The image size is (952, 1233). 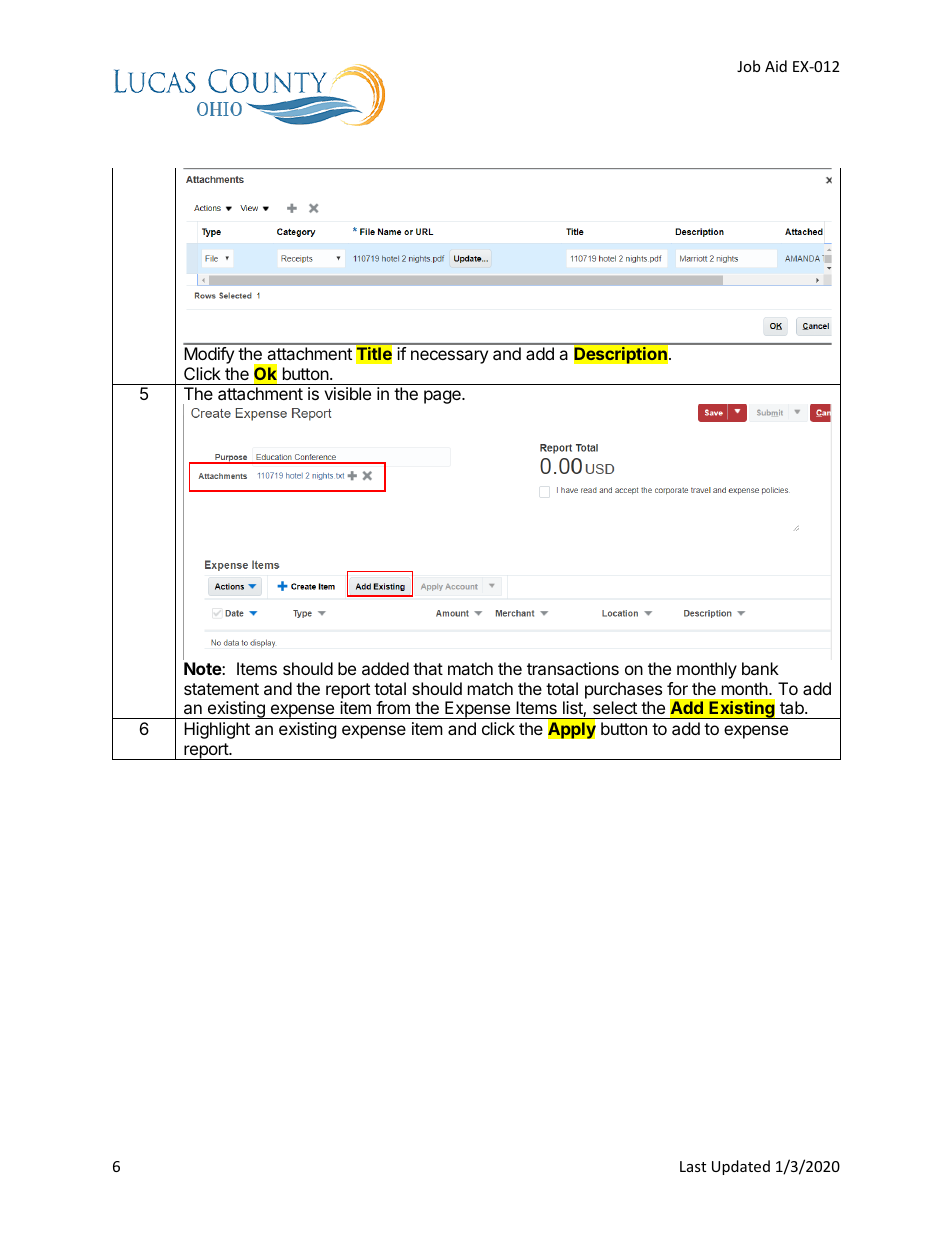 I want to click on Aid, so click(x=776, y=66).
